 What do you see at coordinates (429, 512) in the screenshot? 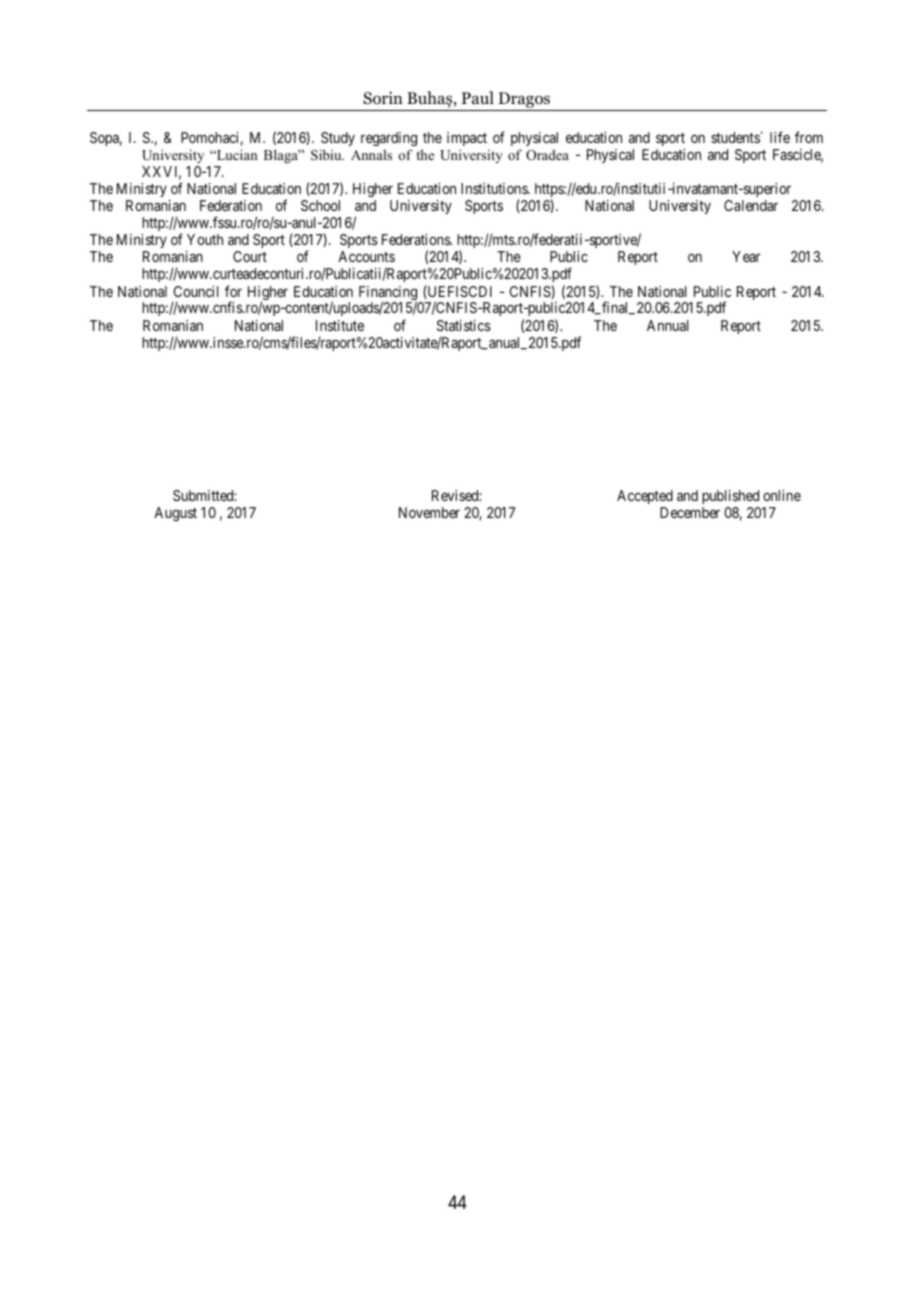
I see `November` at bounding box center [429, 512].
